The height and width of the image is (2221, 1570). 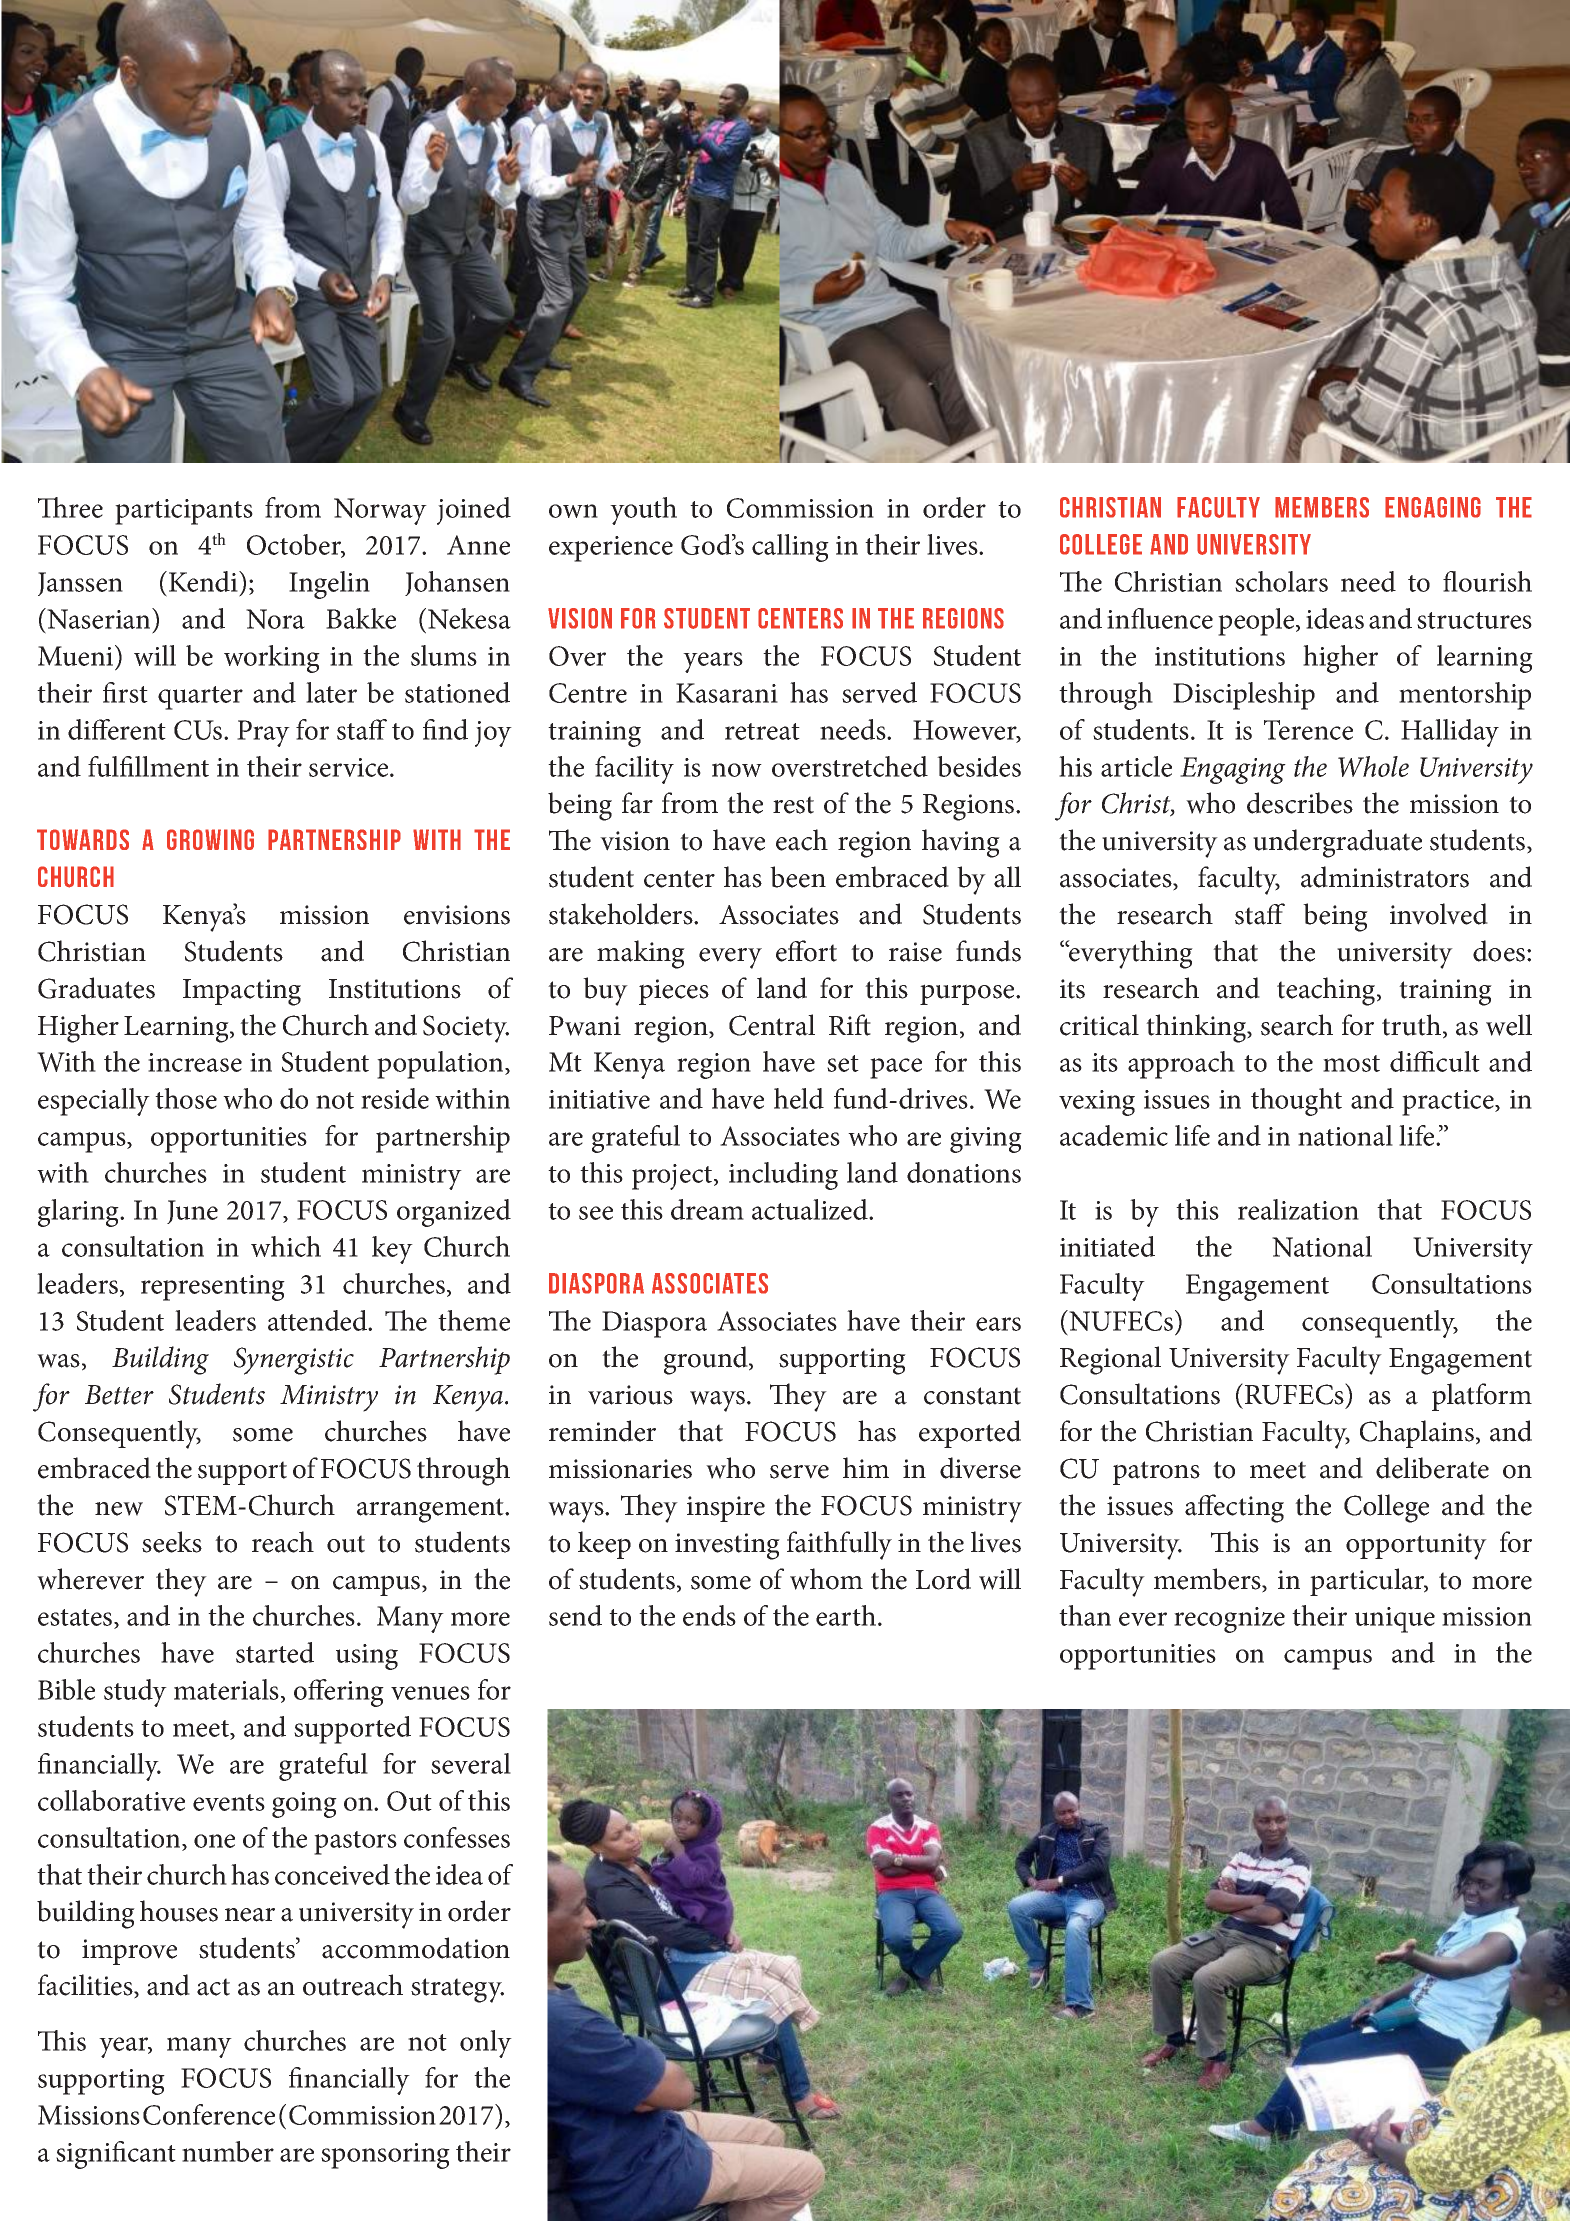 I want to click on calling, so click(x=790, y=548).
